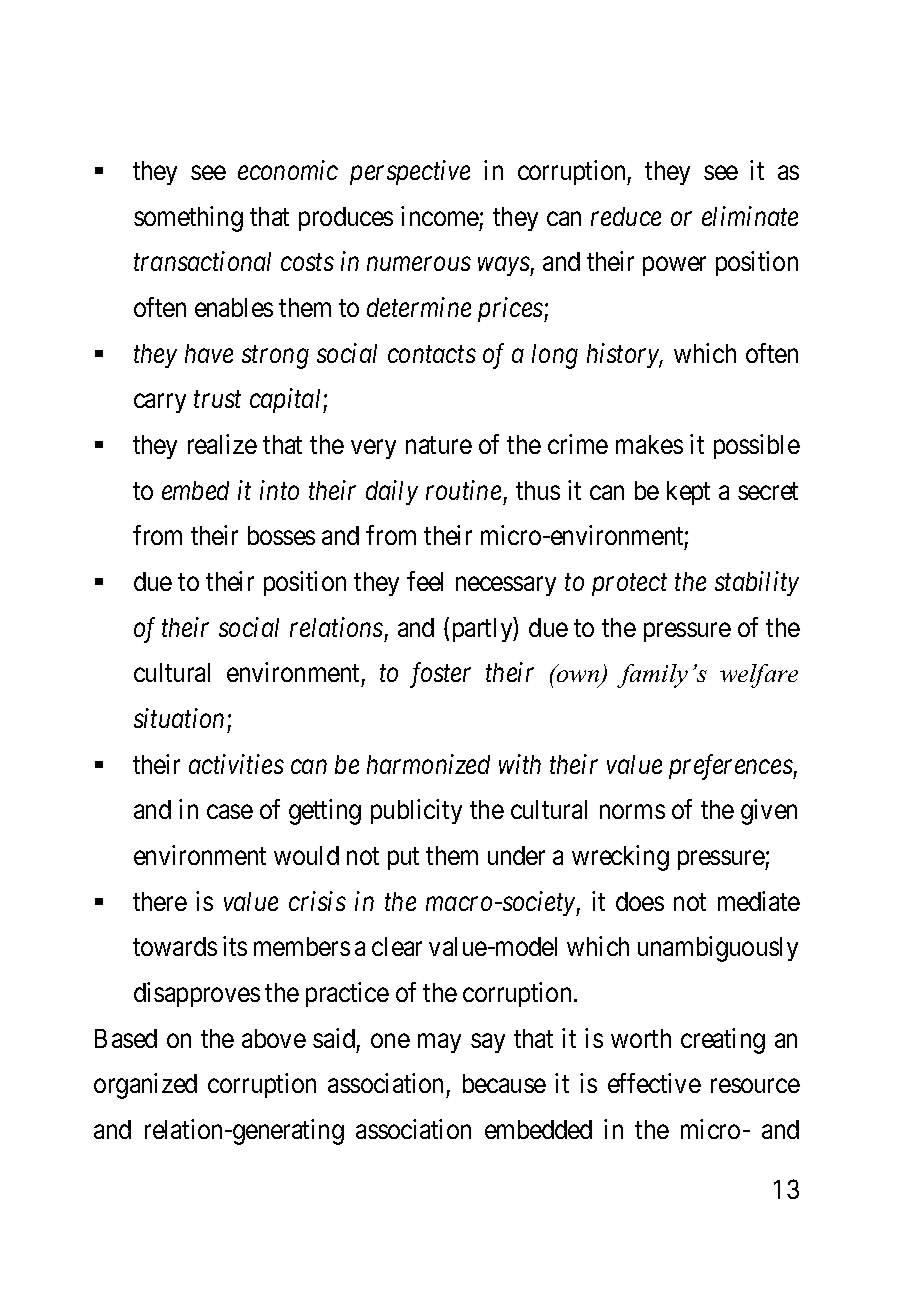 This page has width=924, height=1313. Describe the element at coordinates (410, 173) in the page. I see `perspective` at that location.
